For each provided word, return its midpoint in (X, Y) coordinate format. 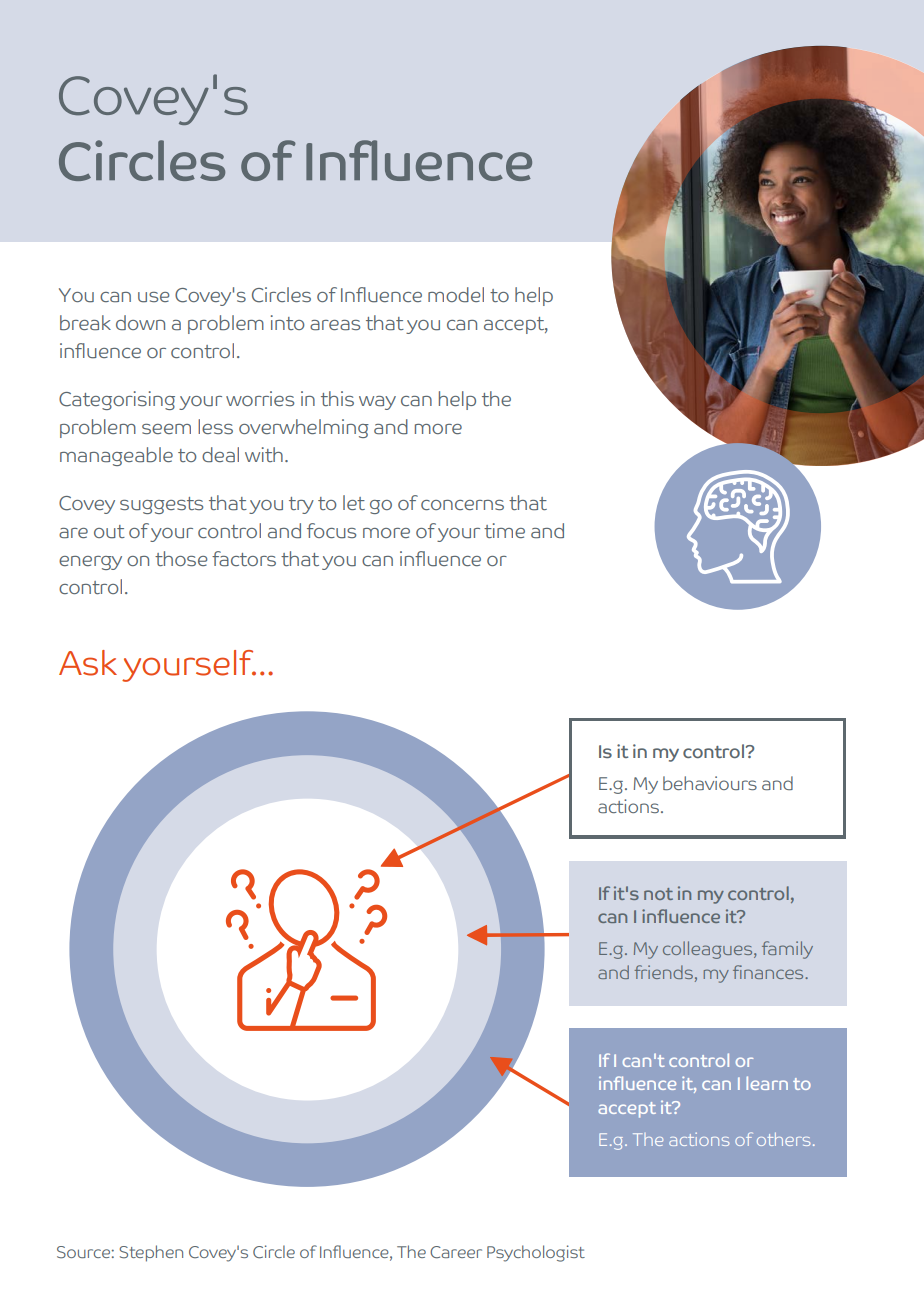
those (181, 558)
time (504, 530)
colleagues (709, 950)
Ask (88, 663)
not (658, 894)
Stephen (151, 1253)
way (377, 403)
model (456, 294)
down (140, 322)
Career (456, 1252)
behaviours (710, 783)
